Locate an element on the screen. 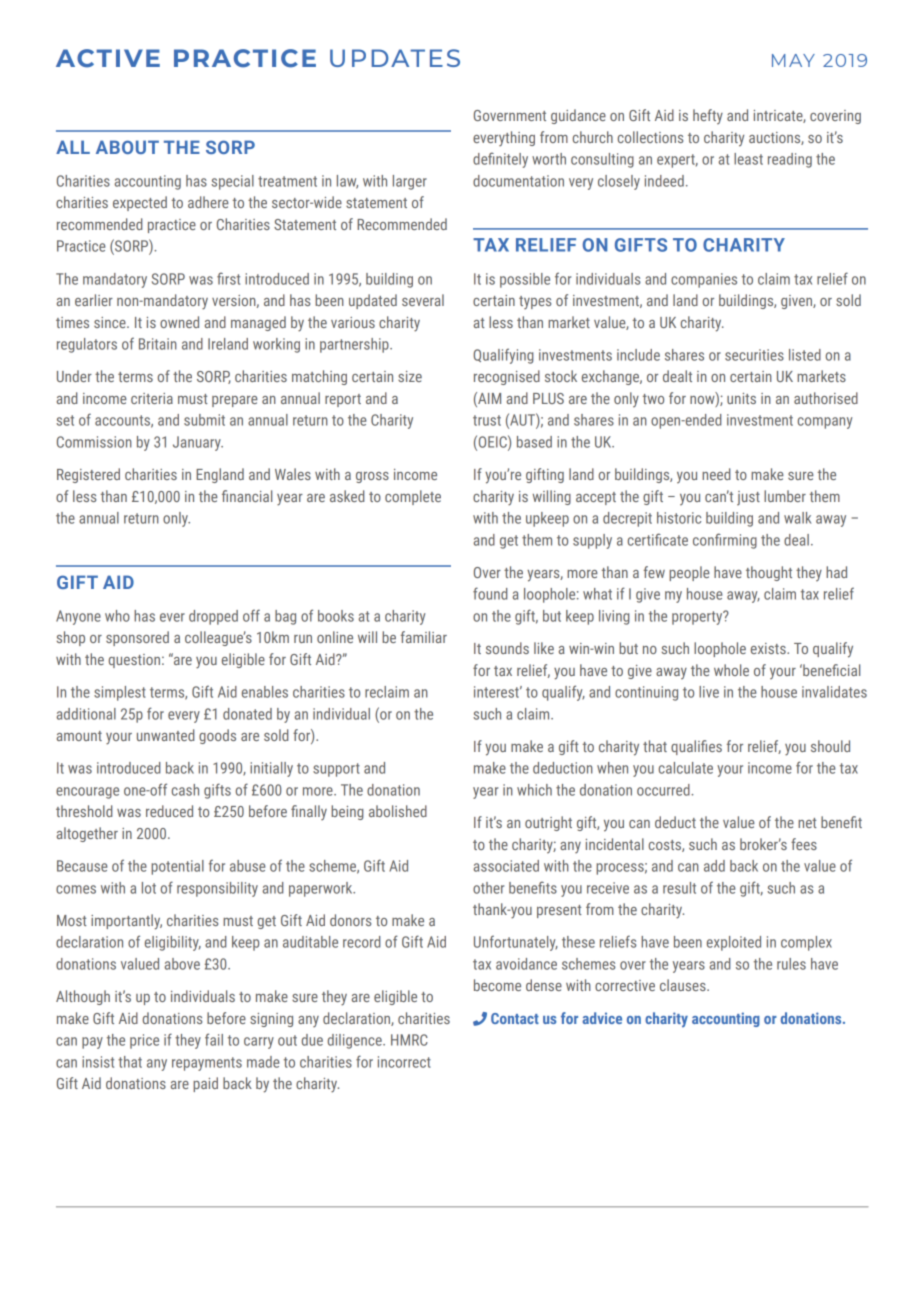  HMRC is located at coordinates (409, 1040).
